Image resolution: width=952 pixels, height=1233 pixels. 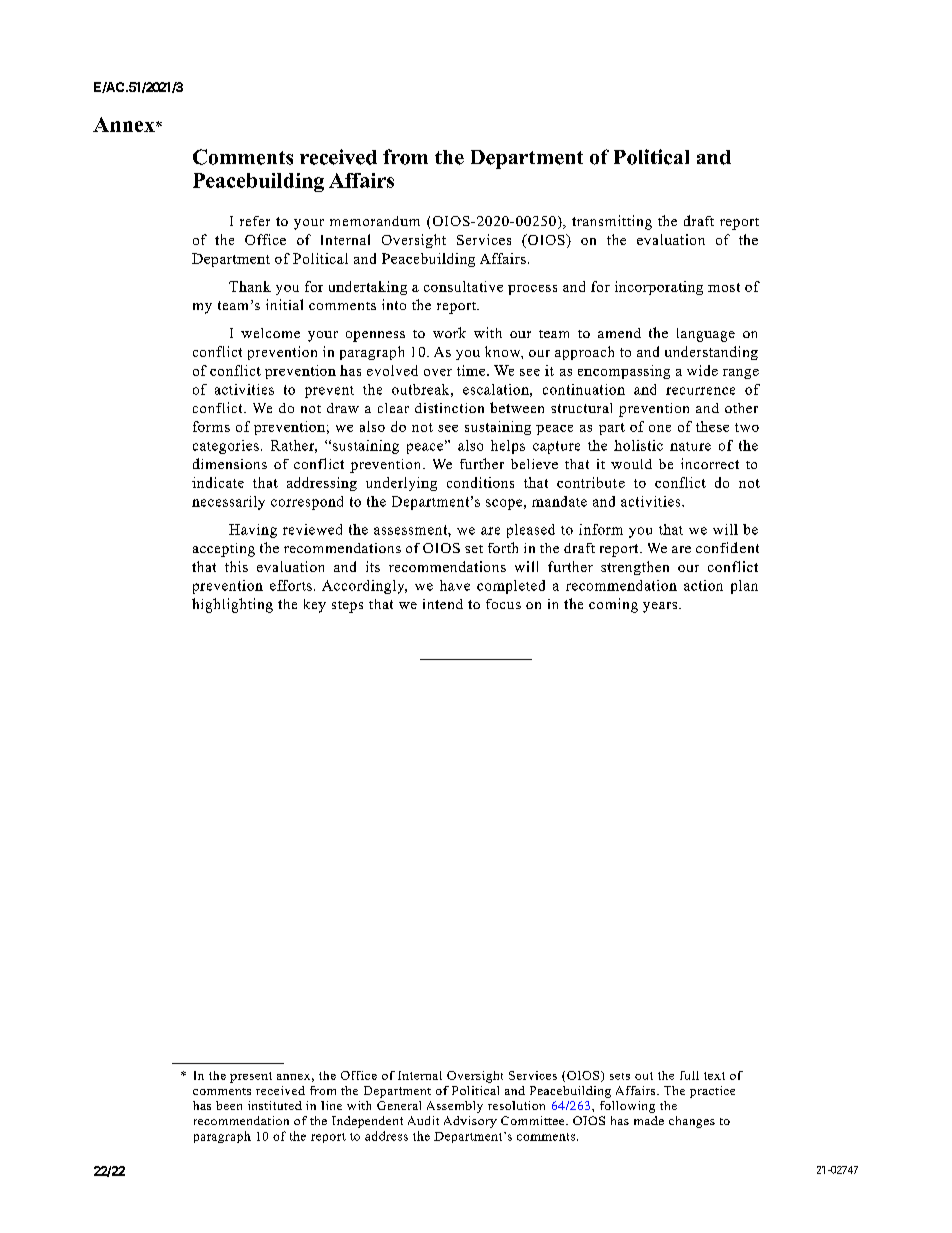 What do you see at coordinates (661, 607) in the image?
I see `years` at bounding box center [661, 607].
